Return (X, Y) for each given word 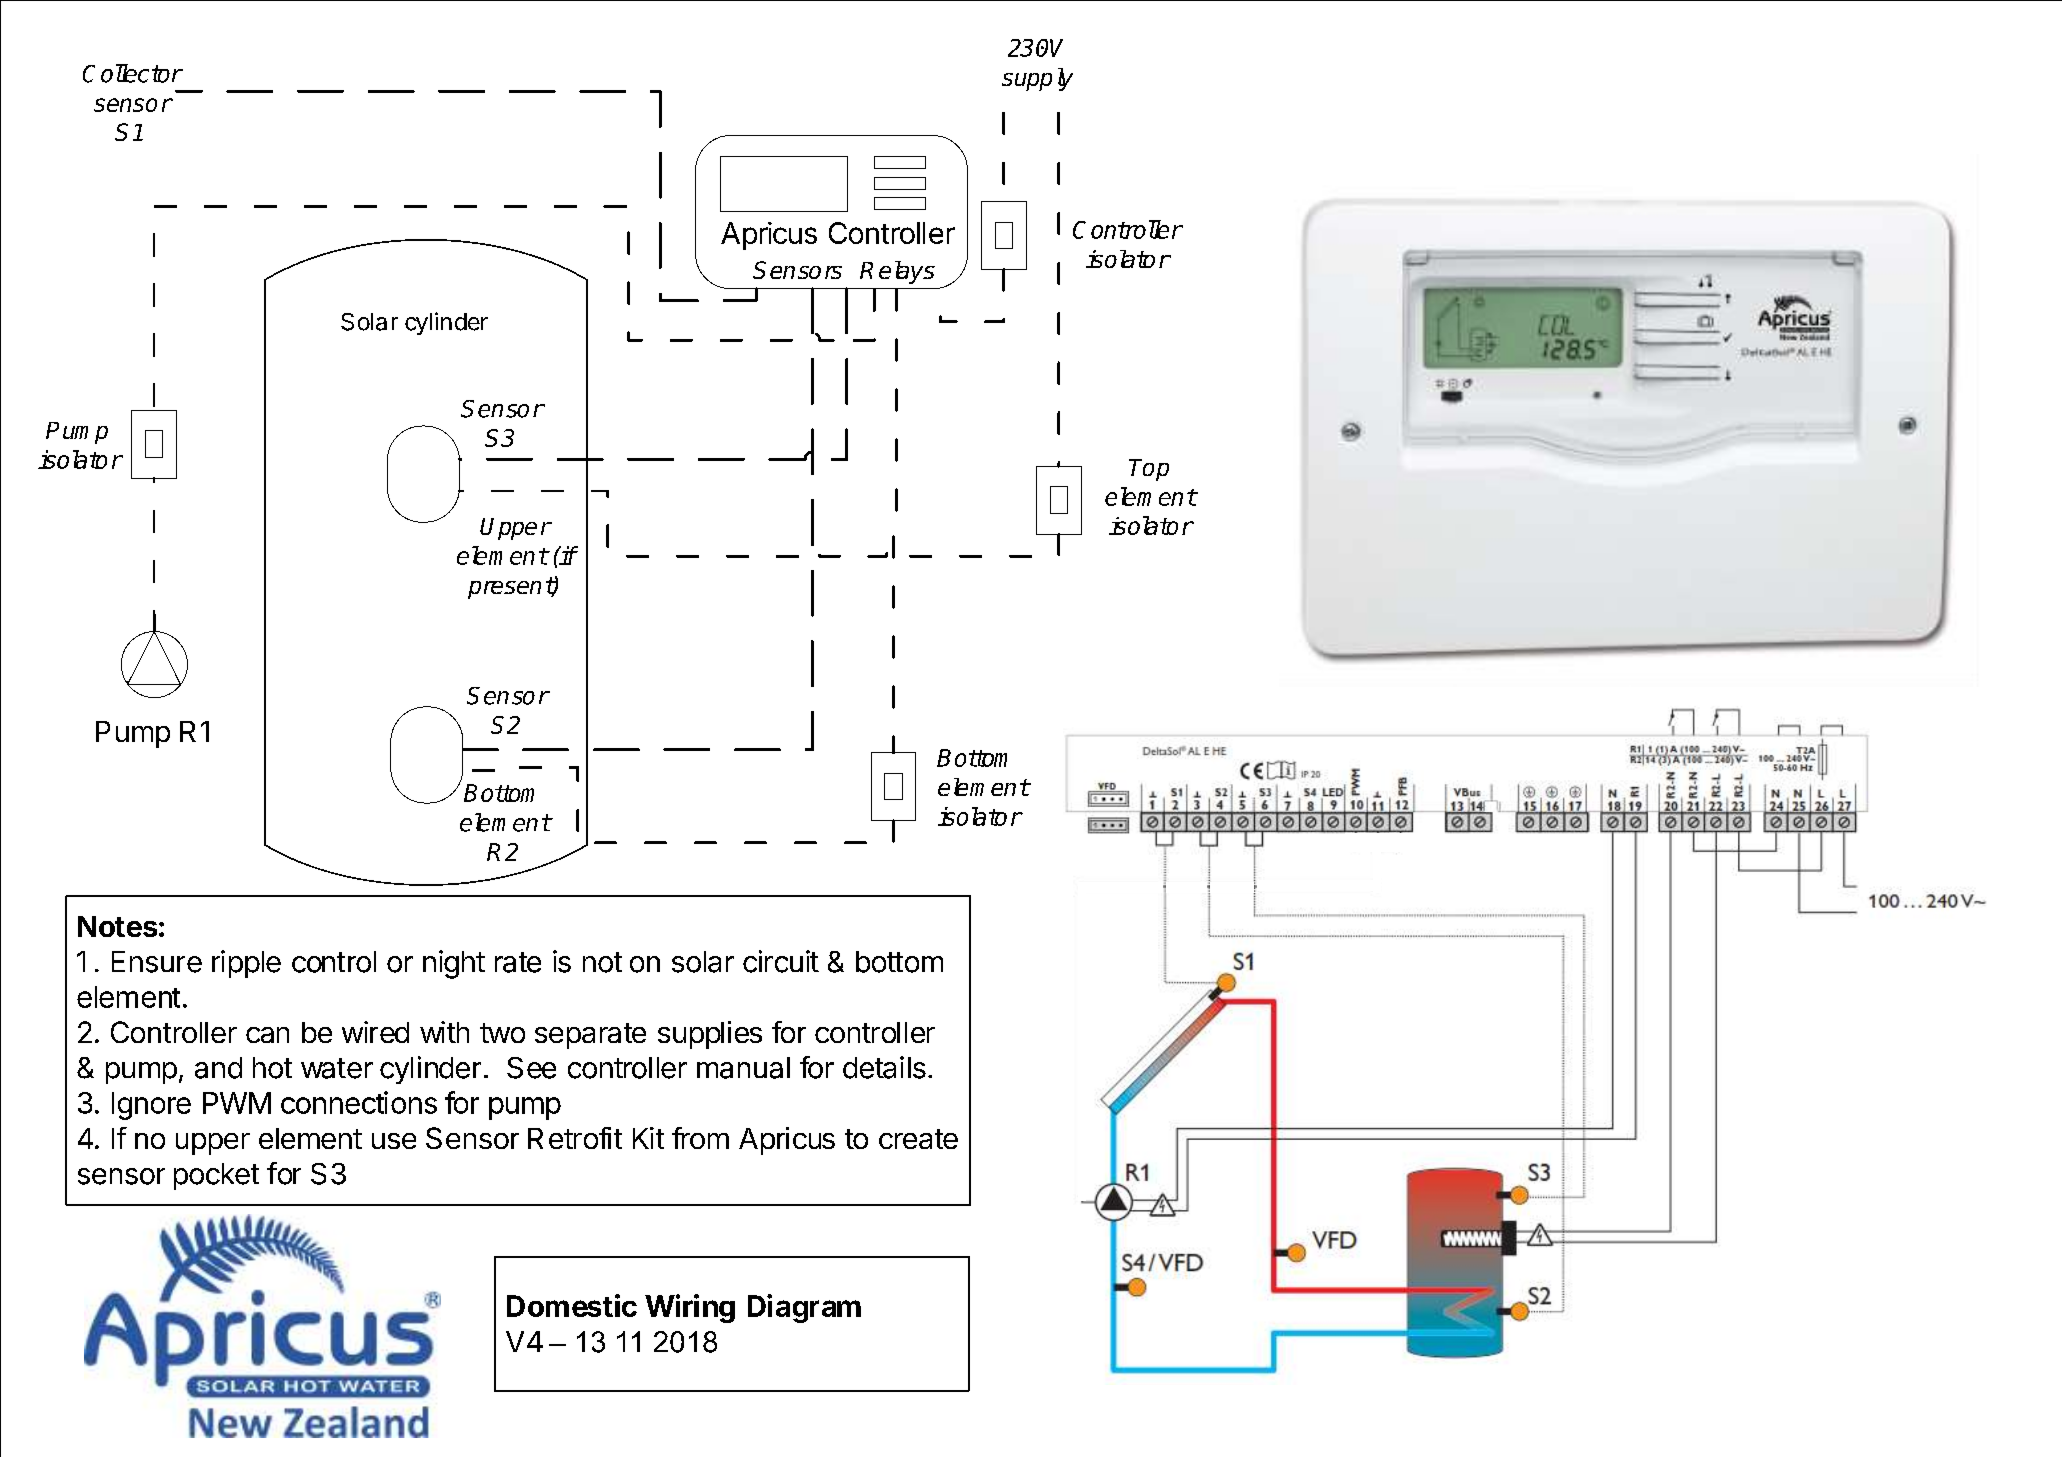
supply (1037, 79)
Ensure (157, 962)
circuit (781, 961)
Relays (897, 272)
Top (1149, 470)
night (454, 964)
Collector (132, 73)
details (884, 1067)
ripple (246, 964)
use (394, 1141)
